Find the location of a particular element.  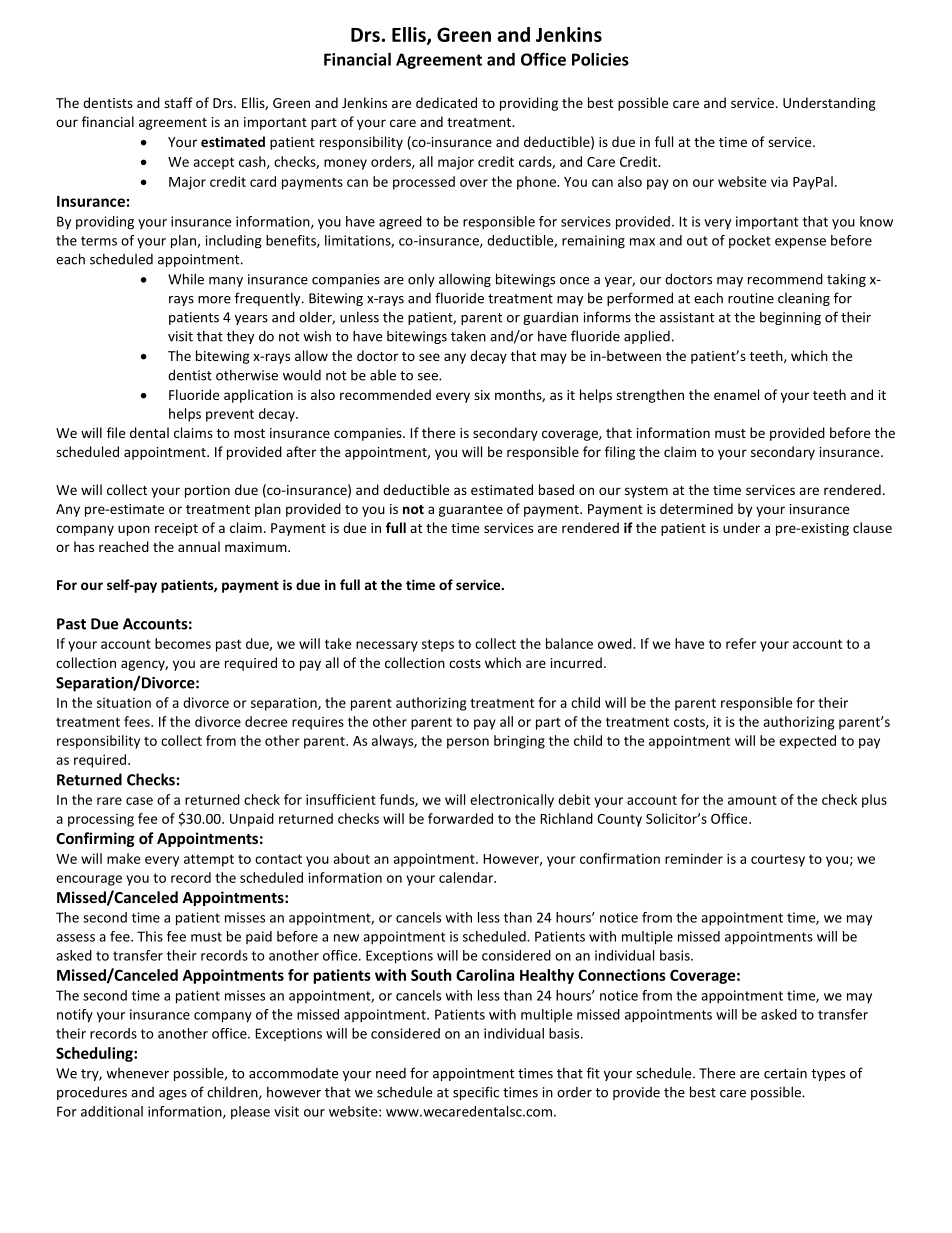

annual is located at coordinates (199, 546).
